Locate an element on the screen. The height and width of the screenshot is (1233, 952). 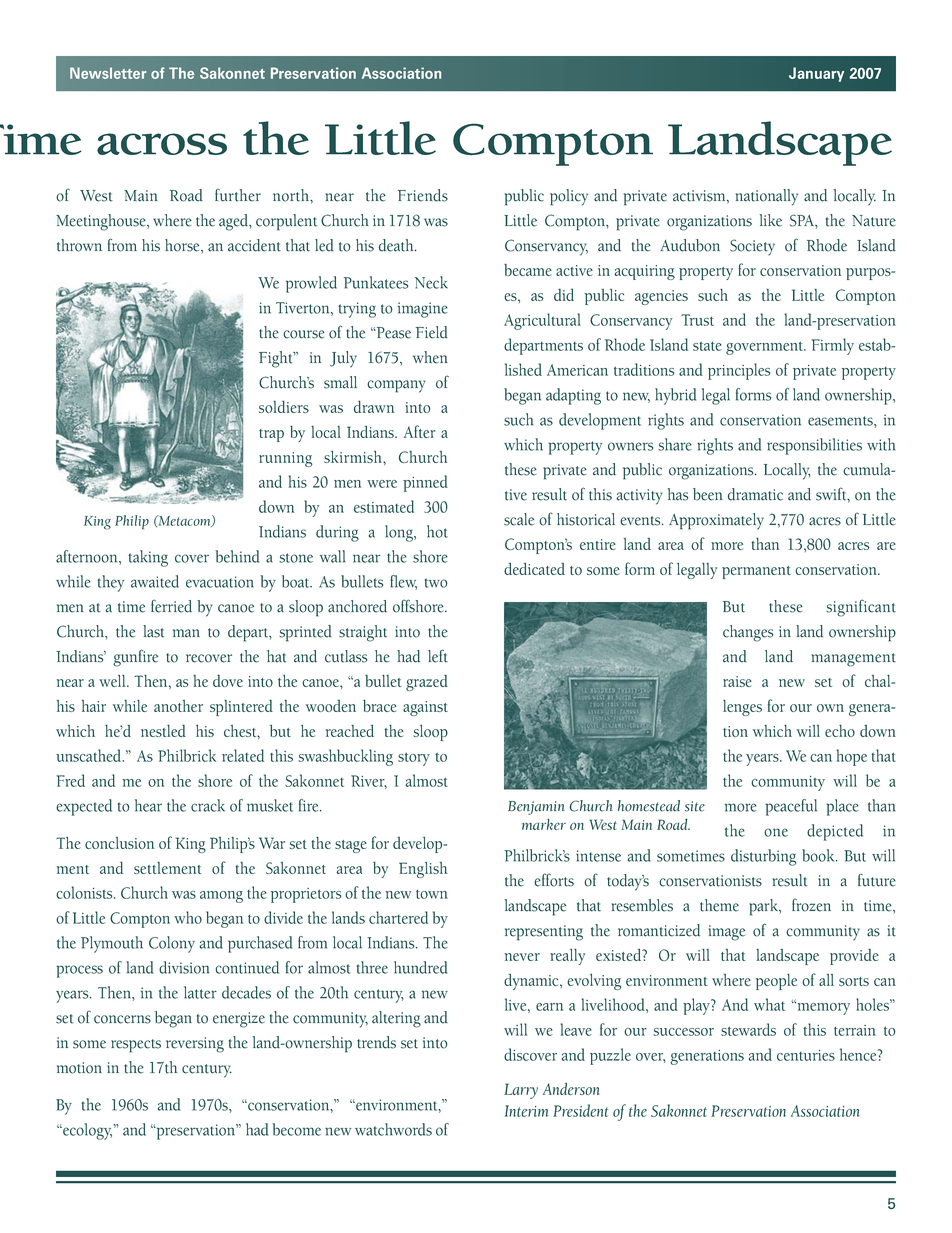
reversing is located at coordinates (195, 1045).
